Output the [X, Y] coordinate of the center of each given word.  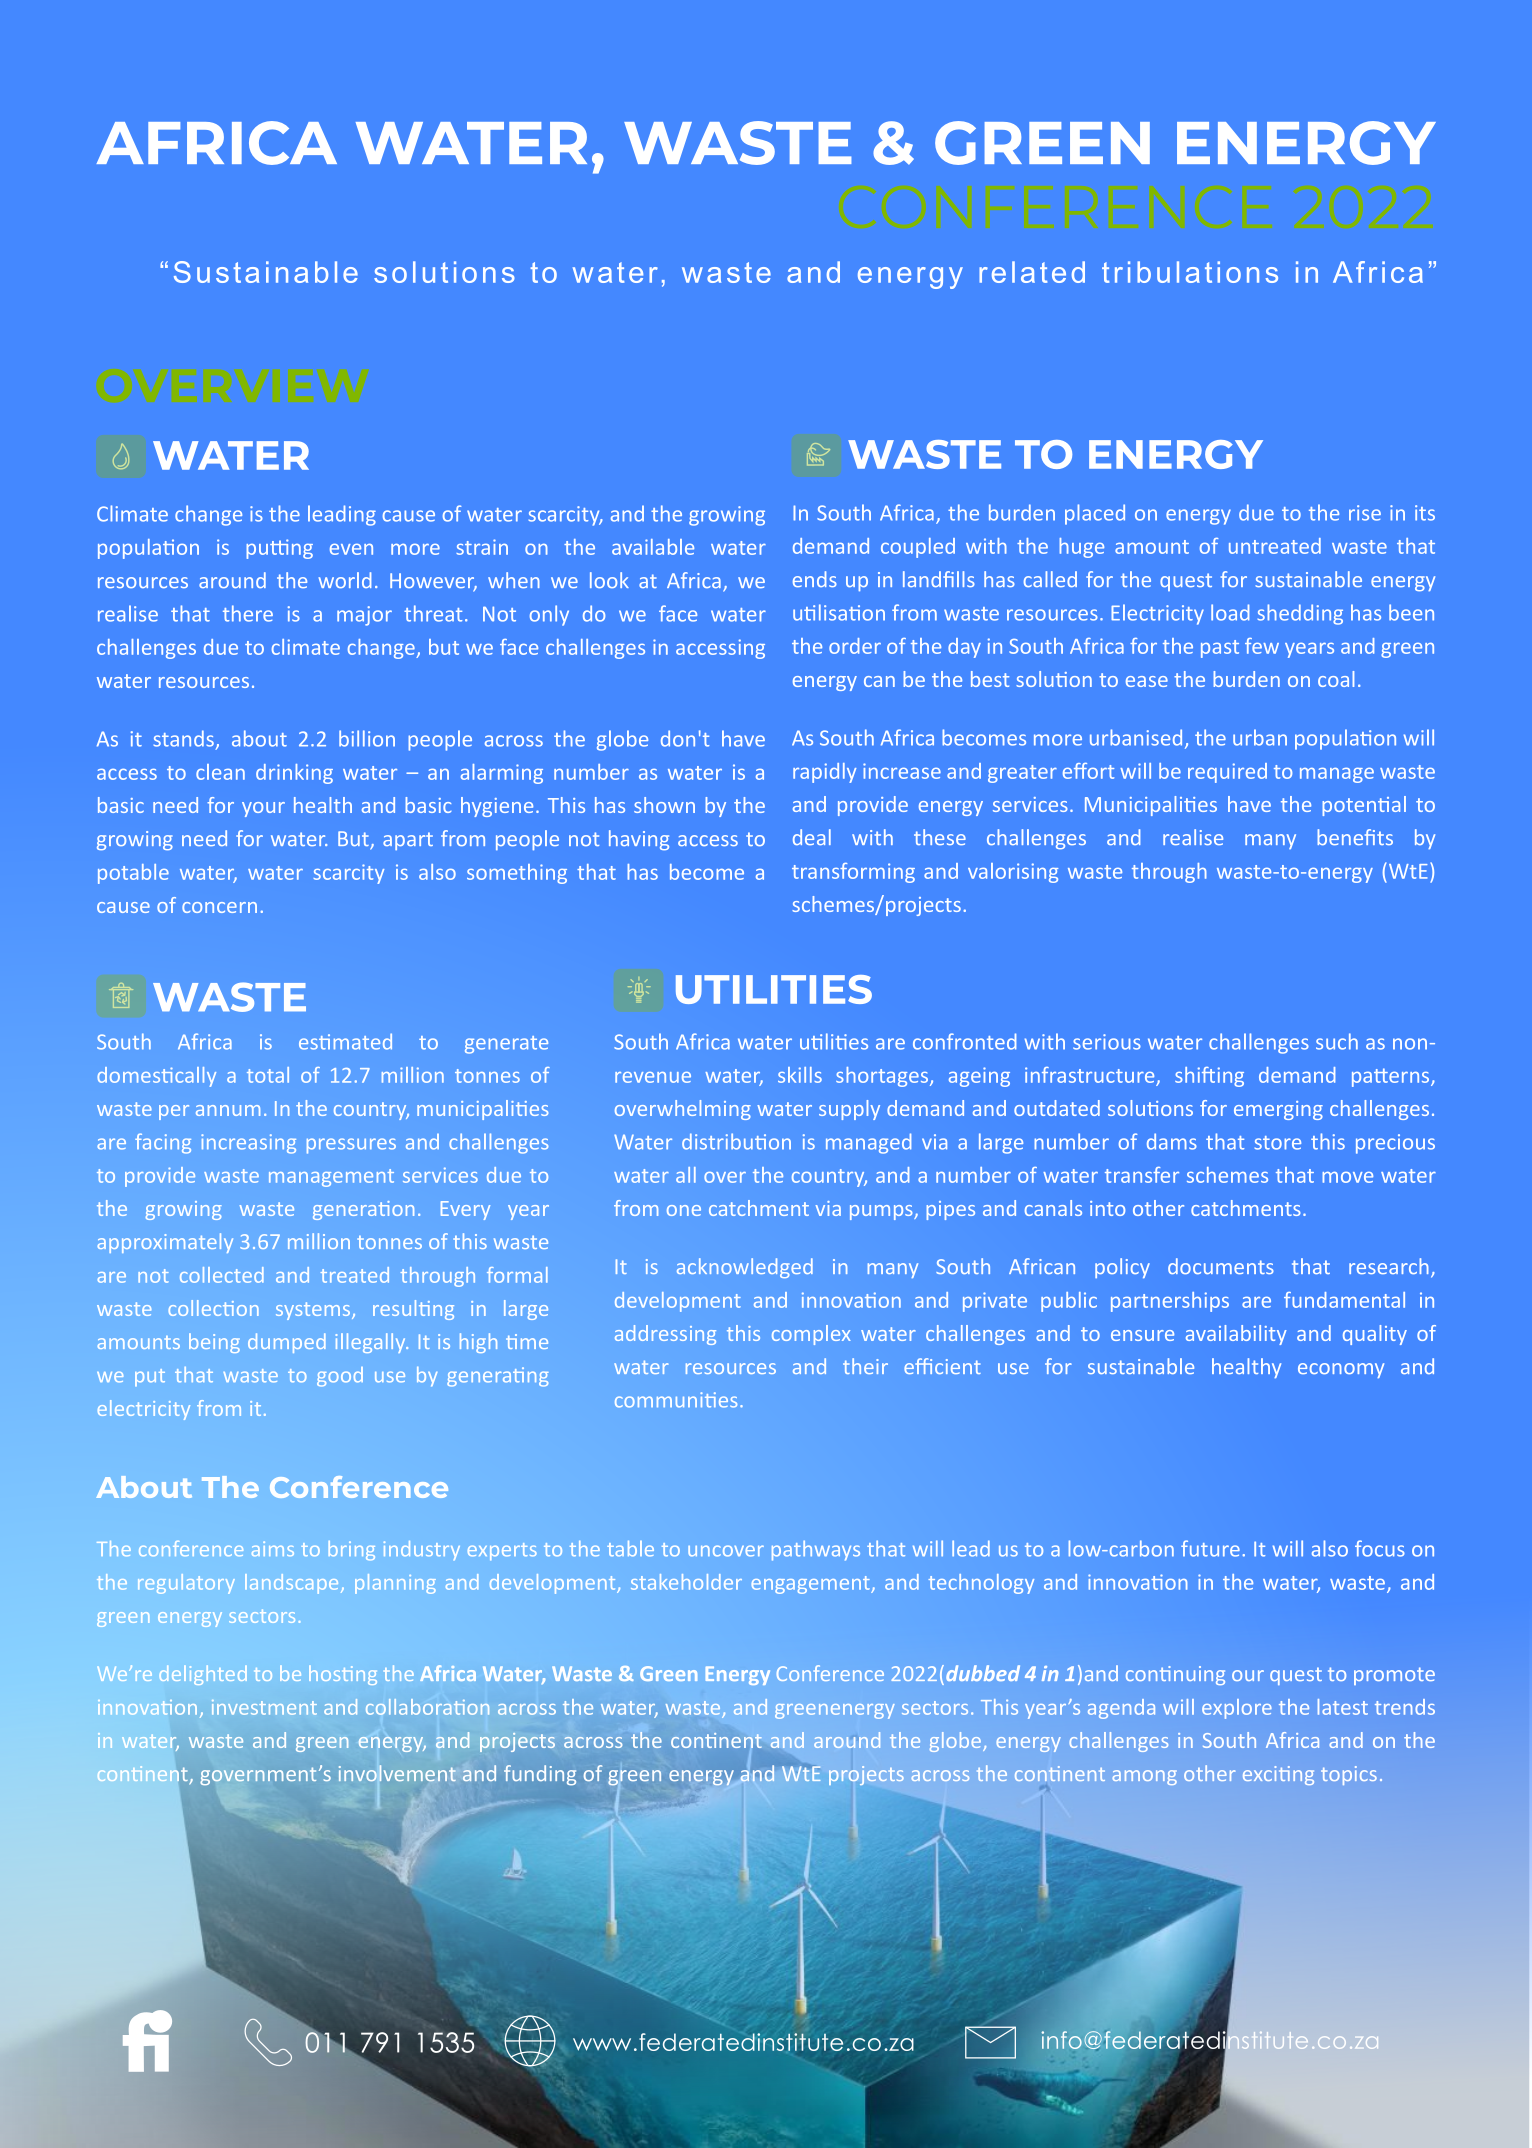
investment [264, 1707]
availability [1236, 1335]
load [1230, 612]
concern [219, 907]
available [653, 547]
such [1337, 1041]
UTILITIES [774, 989]
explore [1237, 1709]
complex [811, 1335]
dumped [287, 1343]
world [345, 580]
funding [540, 1775]
